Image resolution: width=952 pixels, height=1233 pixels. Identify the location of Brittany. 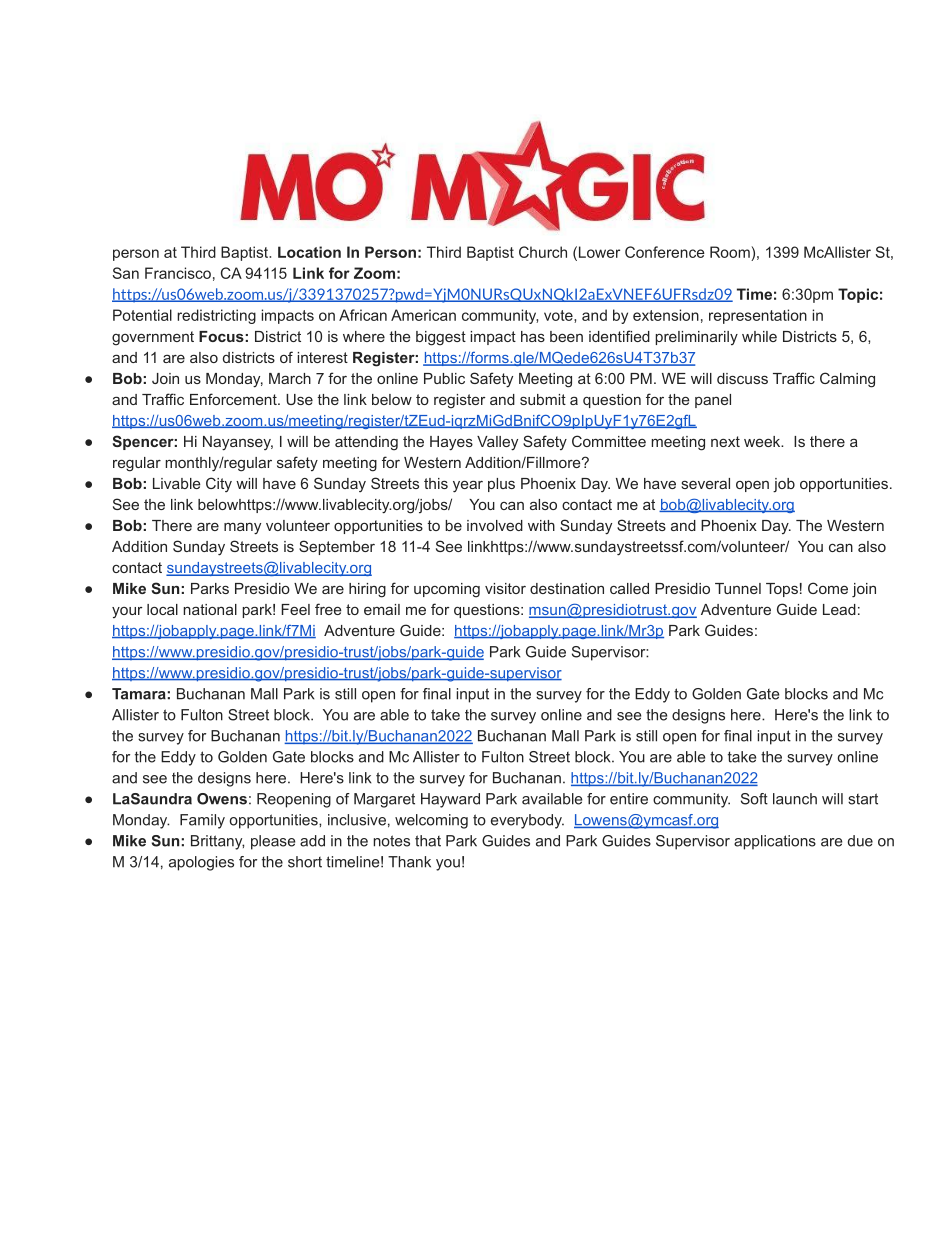
(217, 842).
